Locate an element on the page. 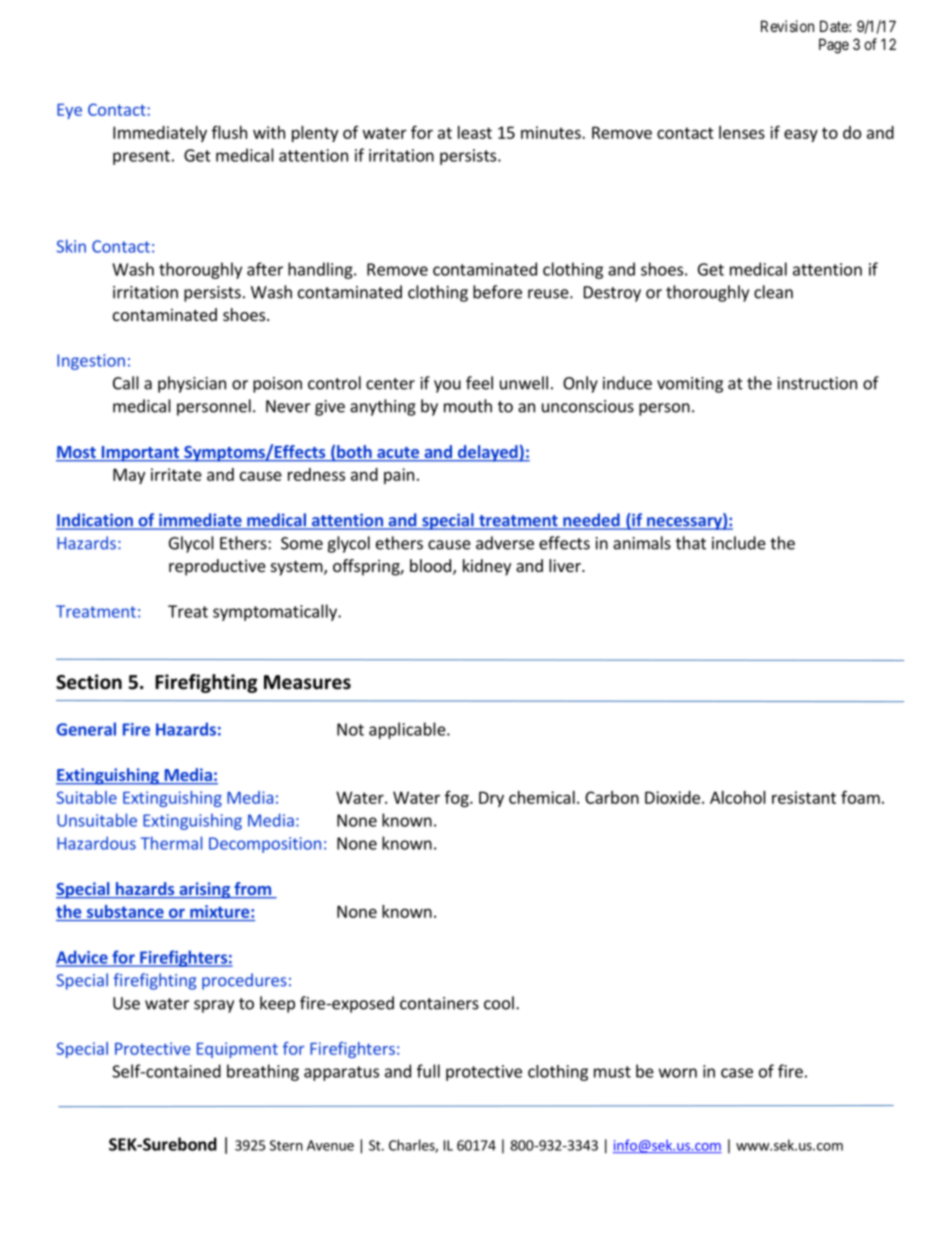  Eye is located at coordinates (69, 111).
